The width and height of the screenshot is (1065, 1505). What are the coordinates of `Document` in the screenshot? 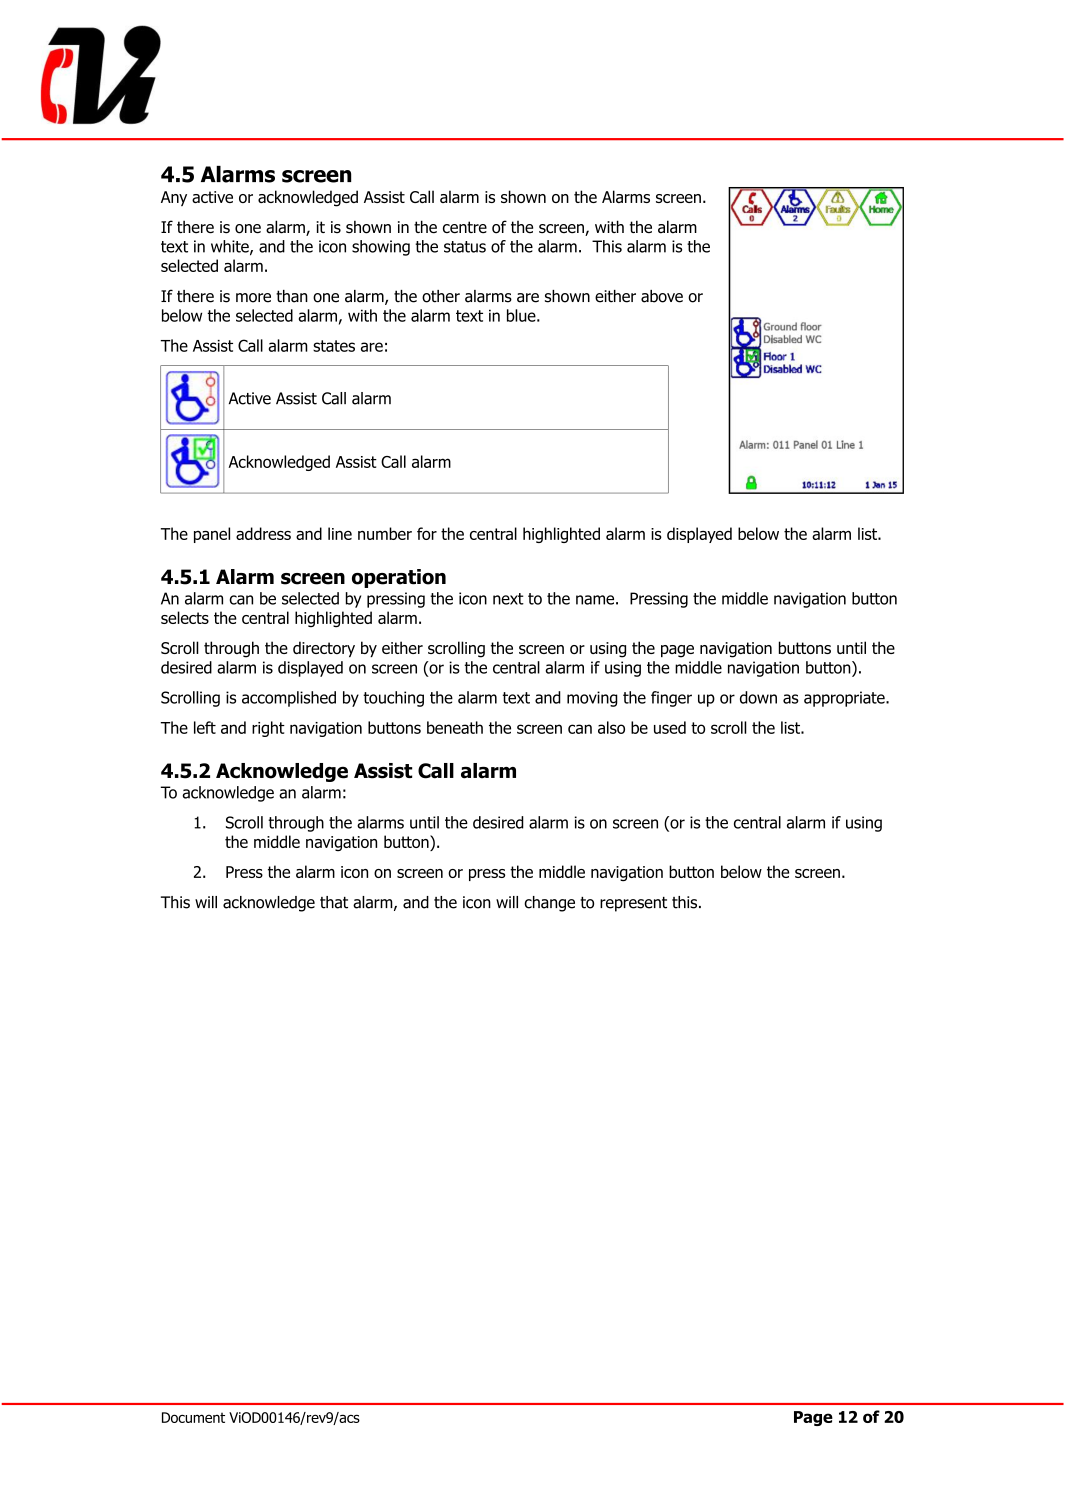 It's located at (193, 1417).
